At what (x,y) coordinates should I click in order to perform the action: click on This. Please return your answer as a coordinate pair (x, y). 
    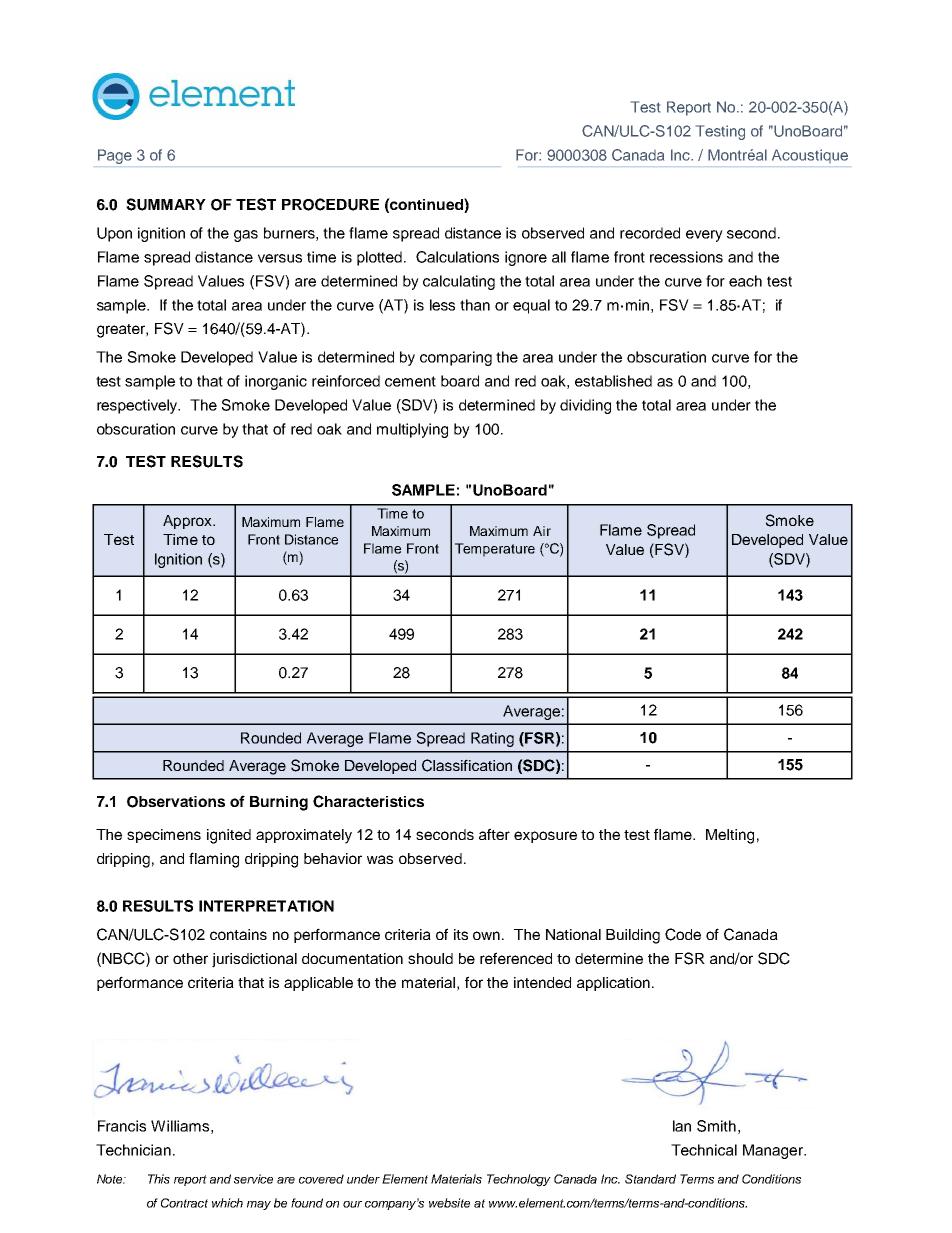
    Looking at the image, I should click on (159, 1179).
